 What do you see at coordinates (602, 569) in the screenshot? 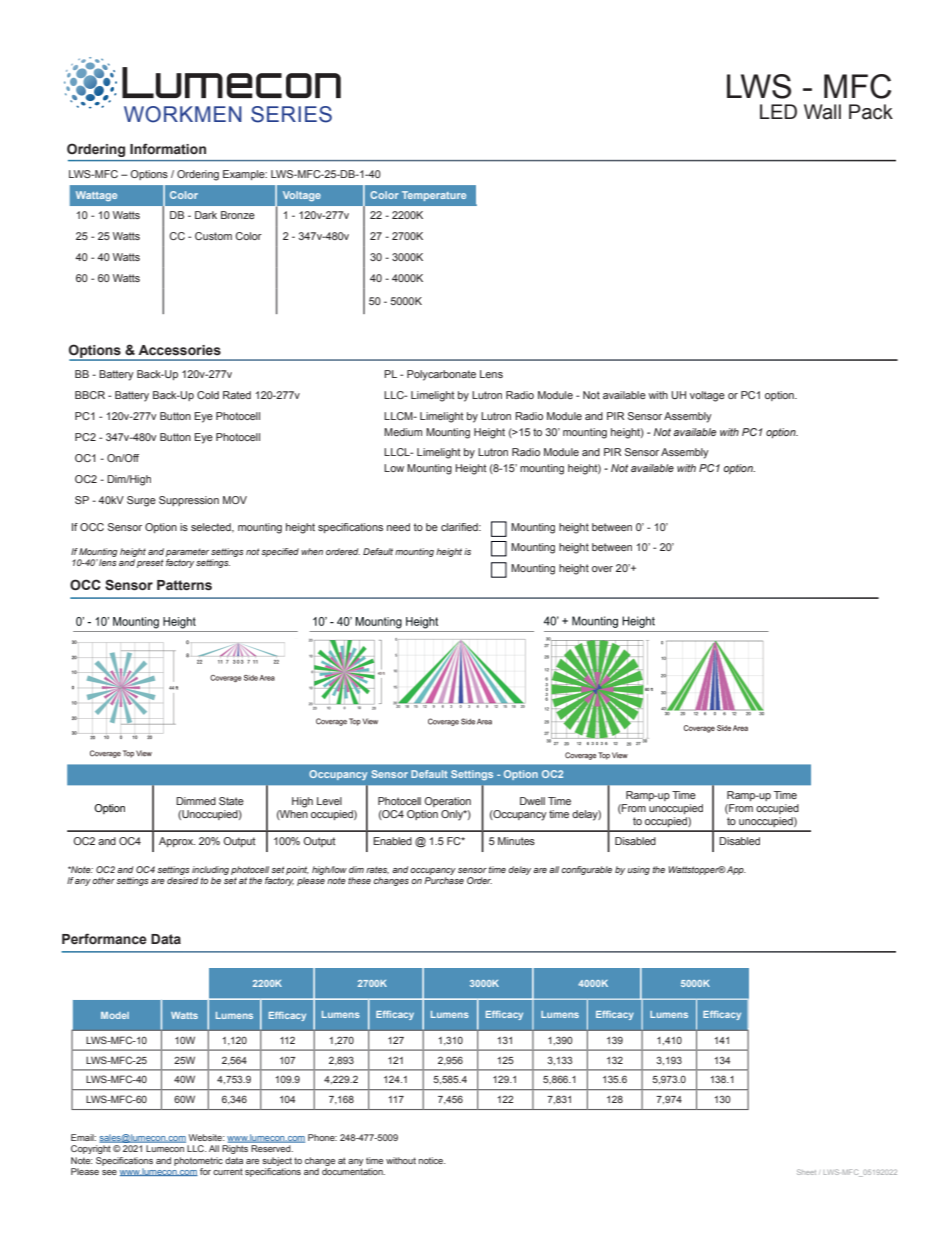
I see `over` at bounding box center [602, 569].
